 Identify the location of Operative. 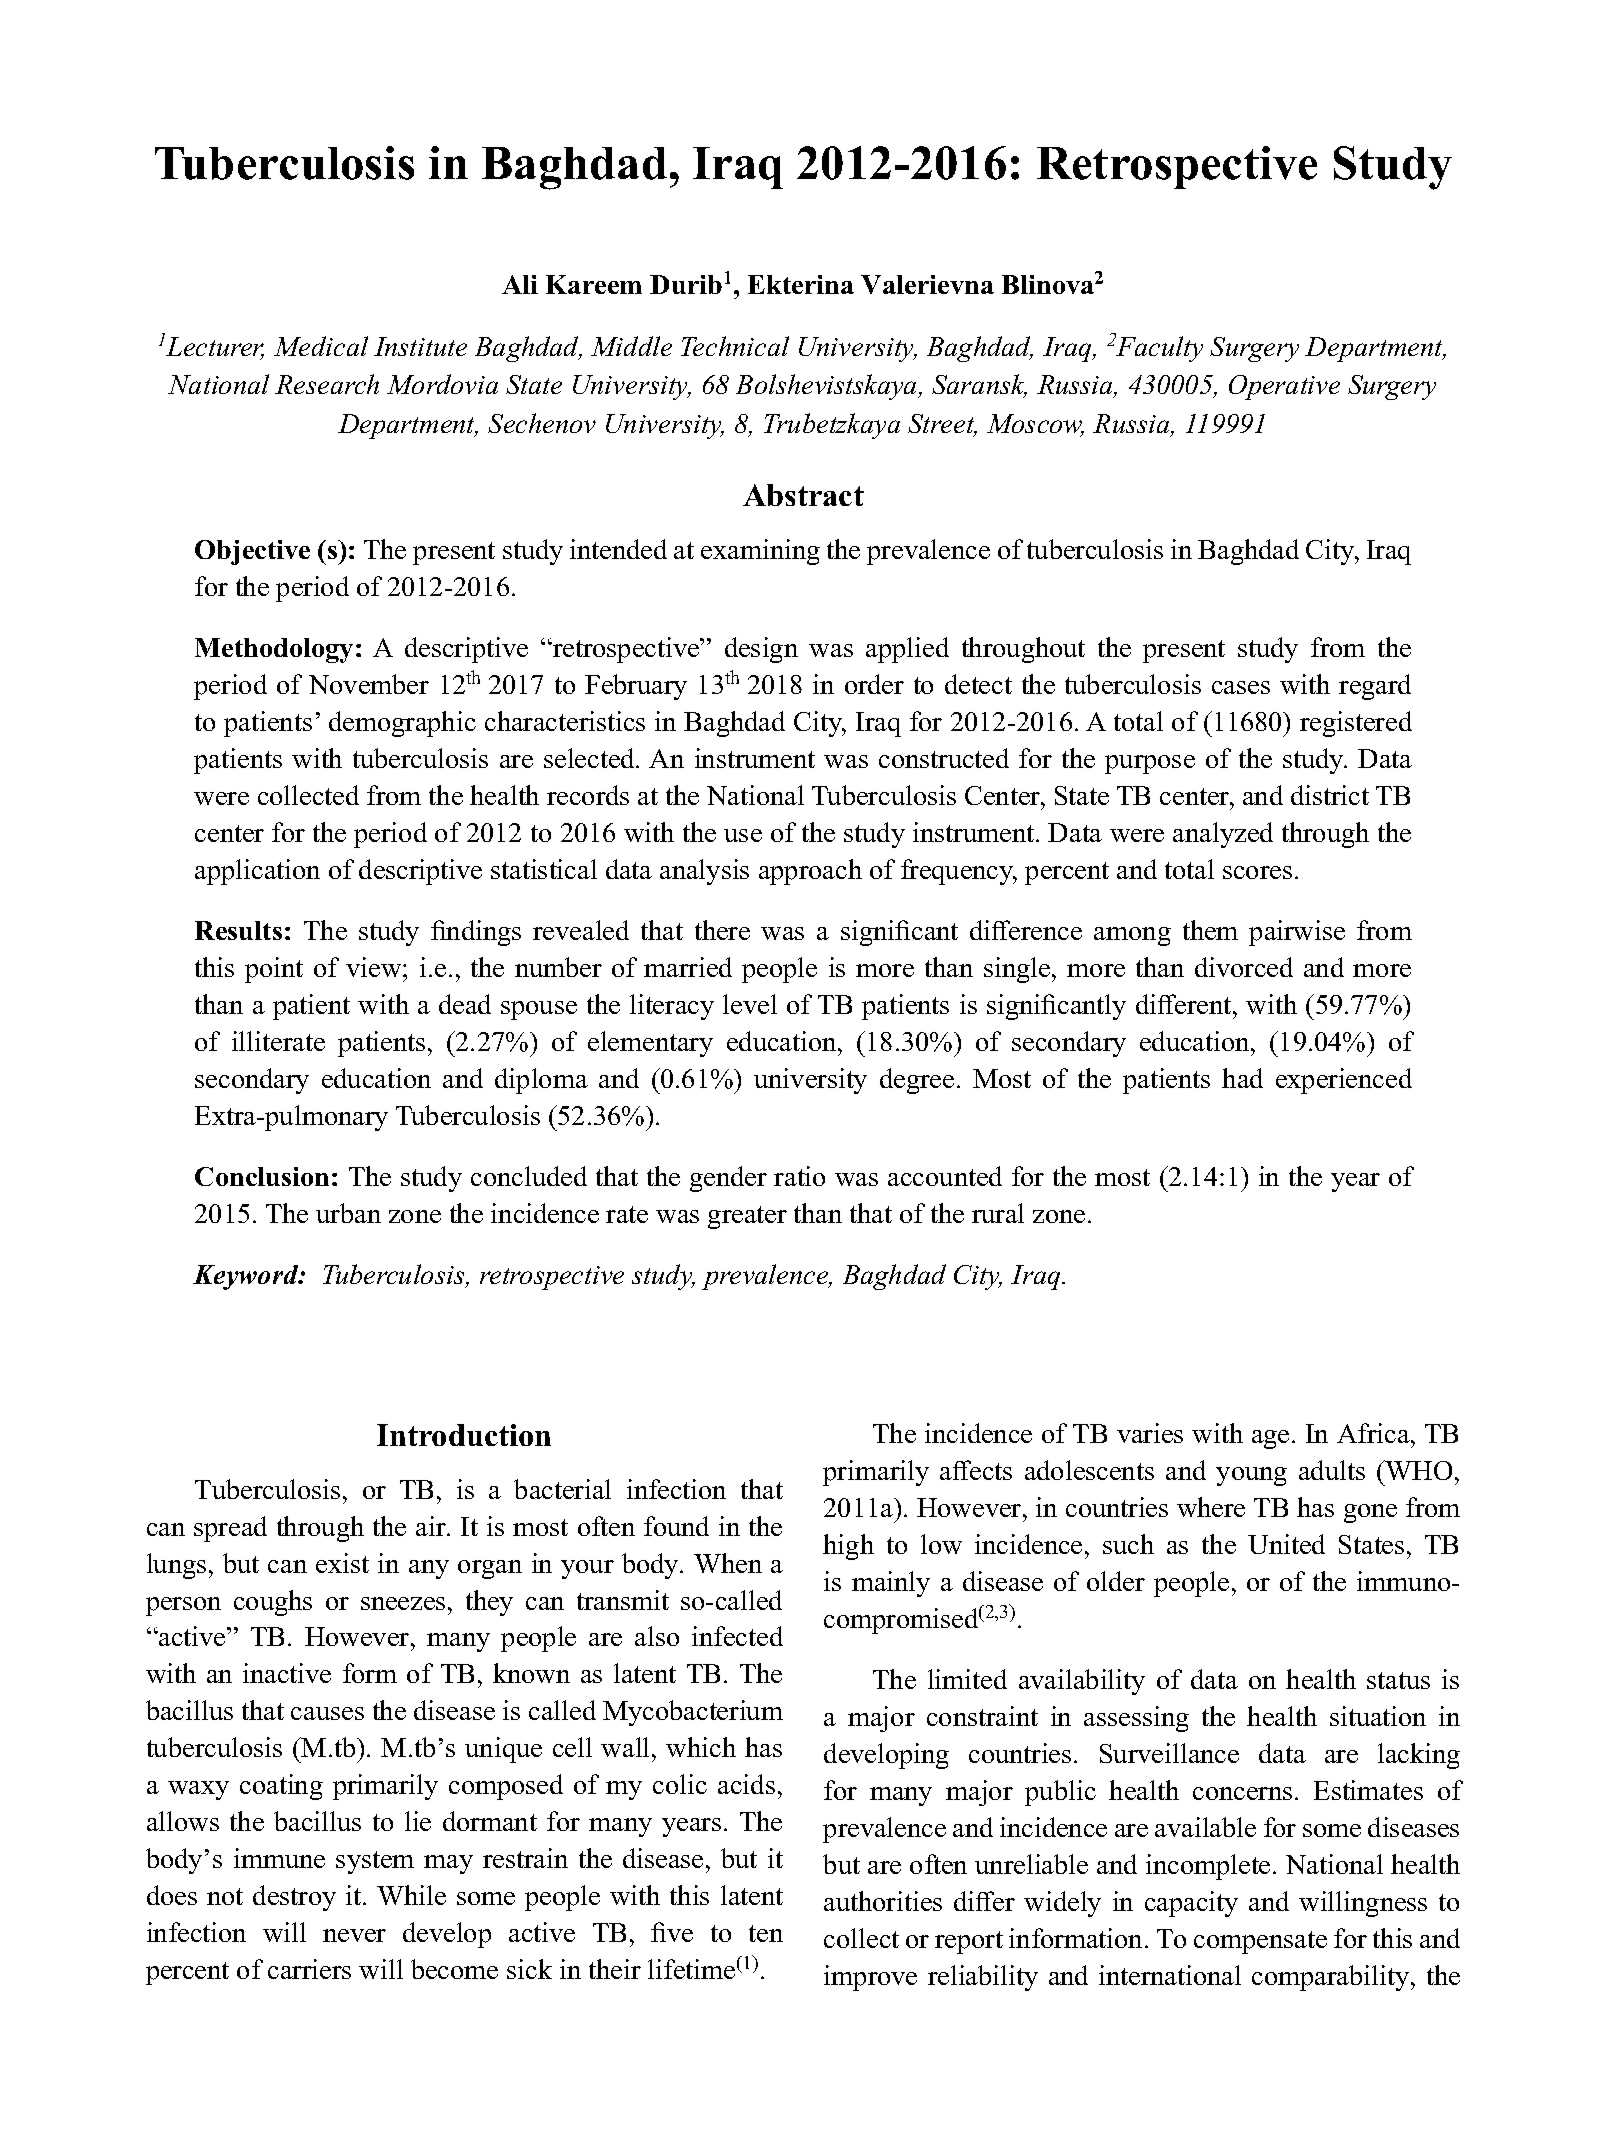
(1284, 387).
